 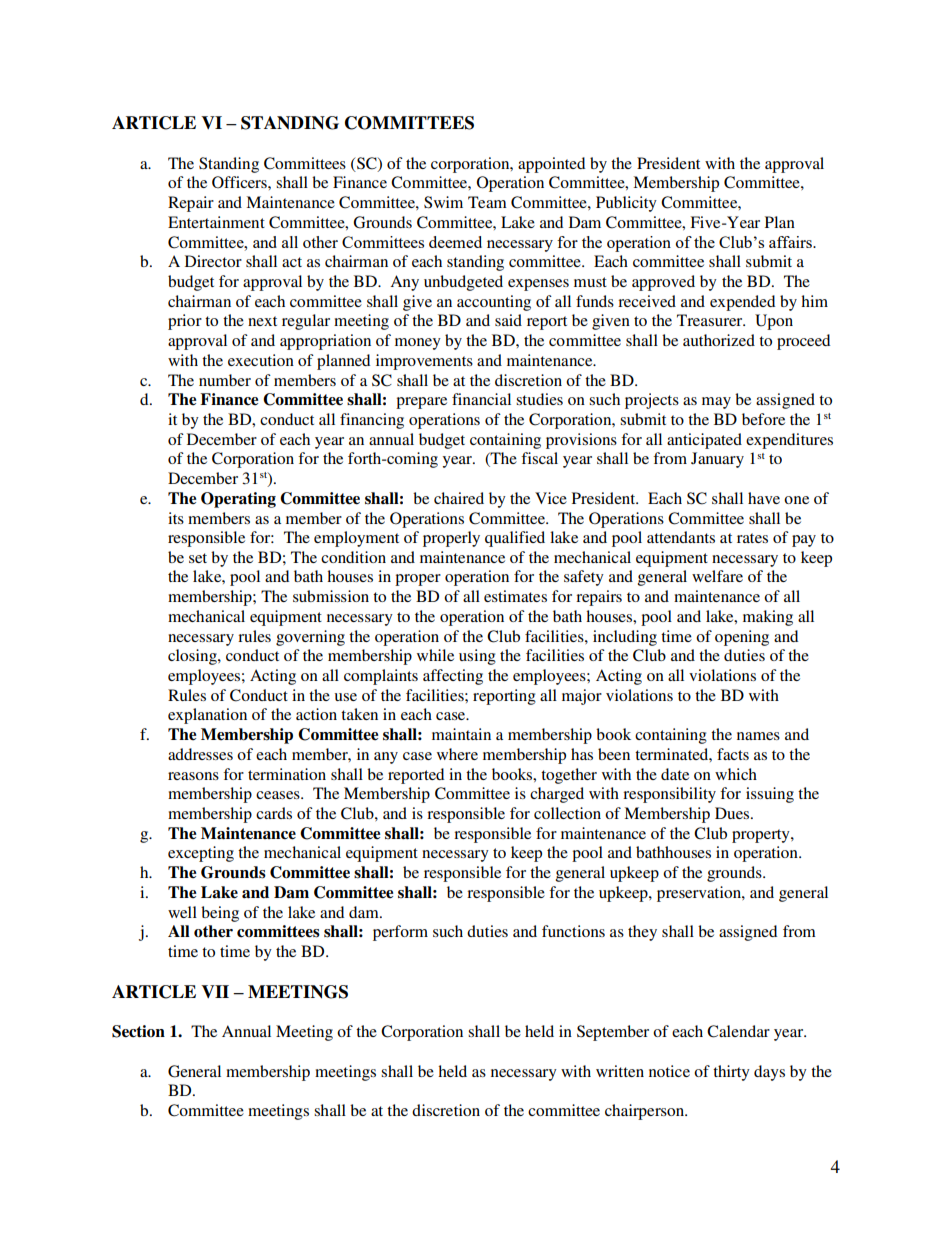 I want to click on written, so click(x=620, y=1071).
